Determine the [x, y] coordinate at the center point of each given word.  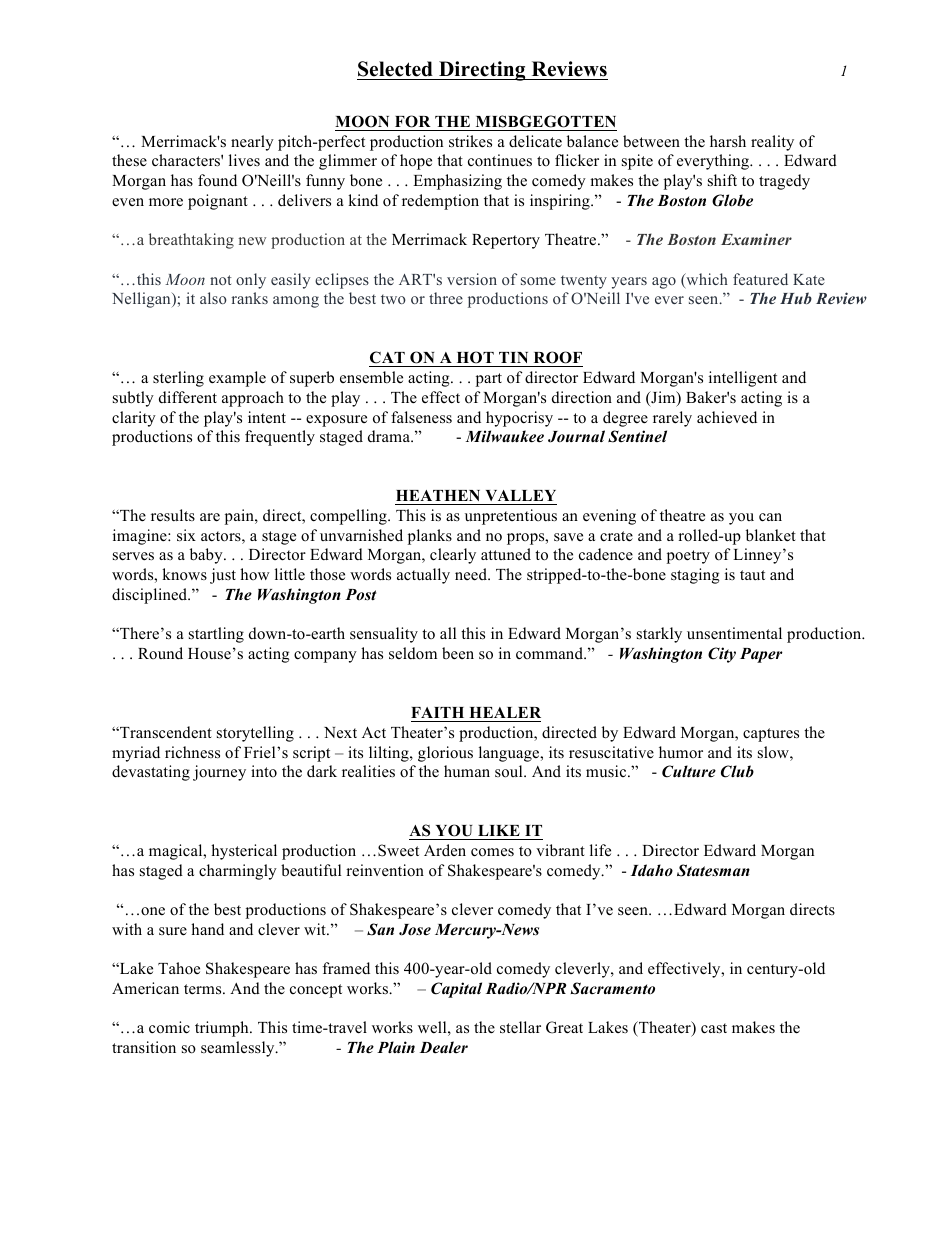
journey [219, 773]
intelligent [743, 379]
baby [207, 556]
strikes [470, 141]
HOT [475, 359]
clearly [453, 556]
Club [737, 771]
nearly [252, 143]
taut [752, 575]
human [467, 771]
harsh [728, 141]
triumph [223, 1029]
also [213, 298]
